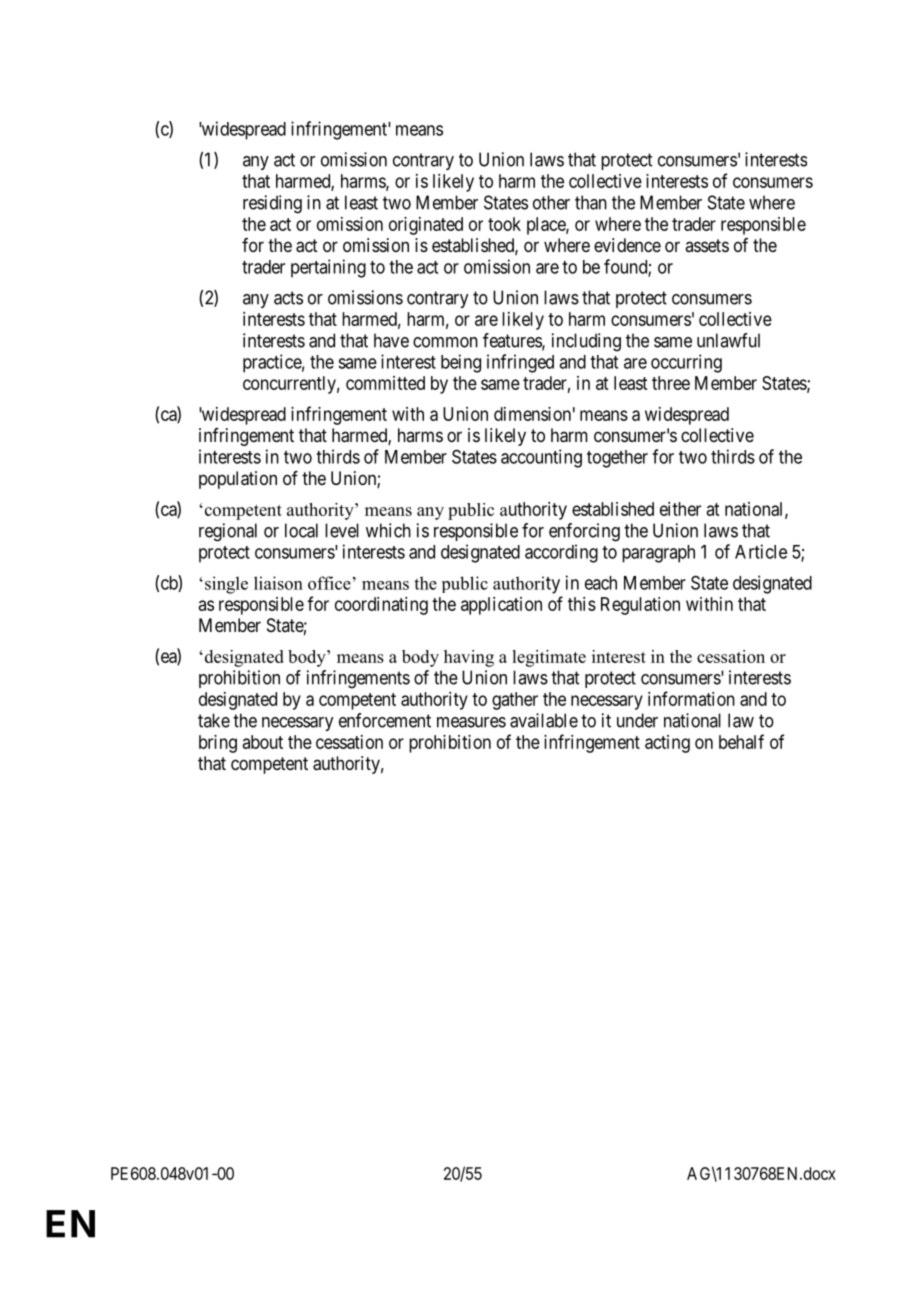 The height and width of the image is (1308, 924). I want to click on residing, so click(272, 204).
